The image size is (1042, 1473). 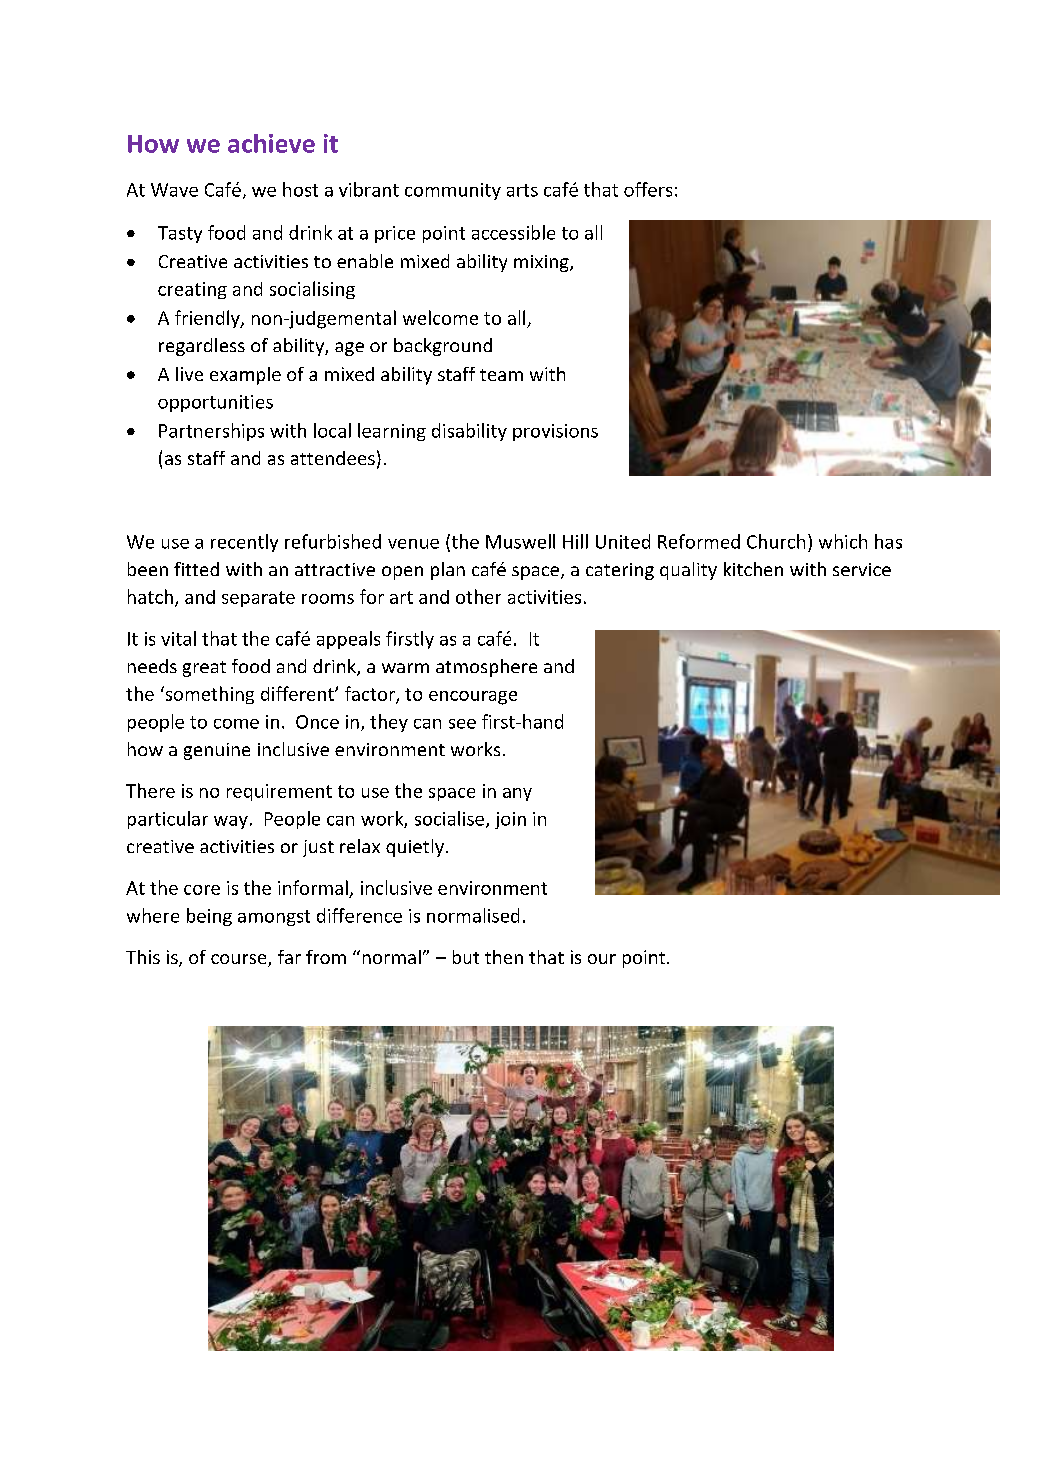 I want to click on offers, so click(x=648, y=189).
